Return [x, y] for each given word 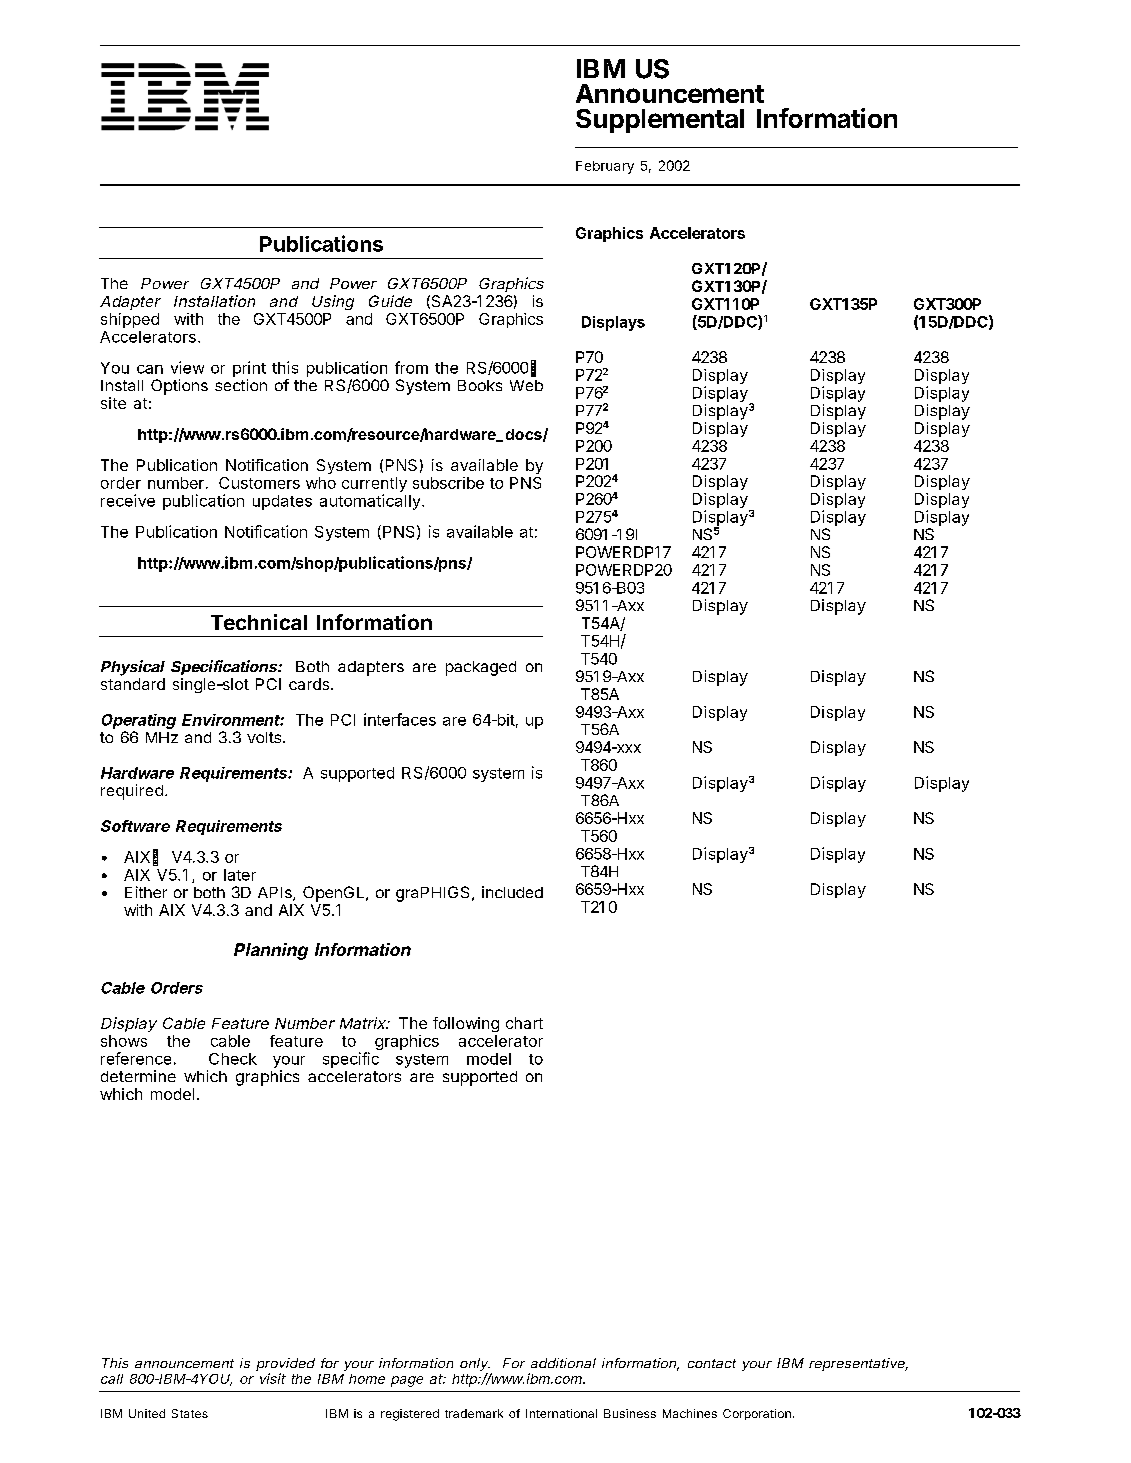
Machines [690, 1413]
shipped [130, 320]
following [466, 1024]
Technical [259, 622]
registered [410, 1415]
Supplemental [660, 121]
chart [524, 1023]
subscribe [448, 483]
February [605, 167]
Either [146, 892]
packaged [481, 668]
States [190, 1413]
